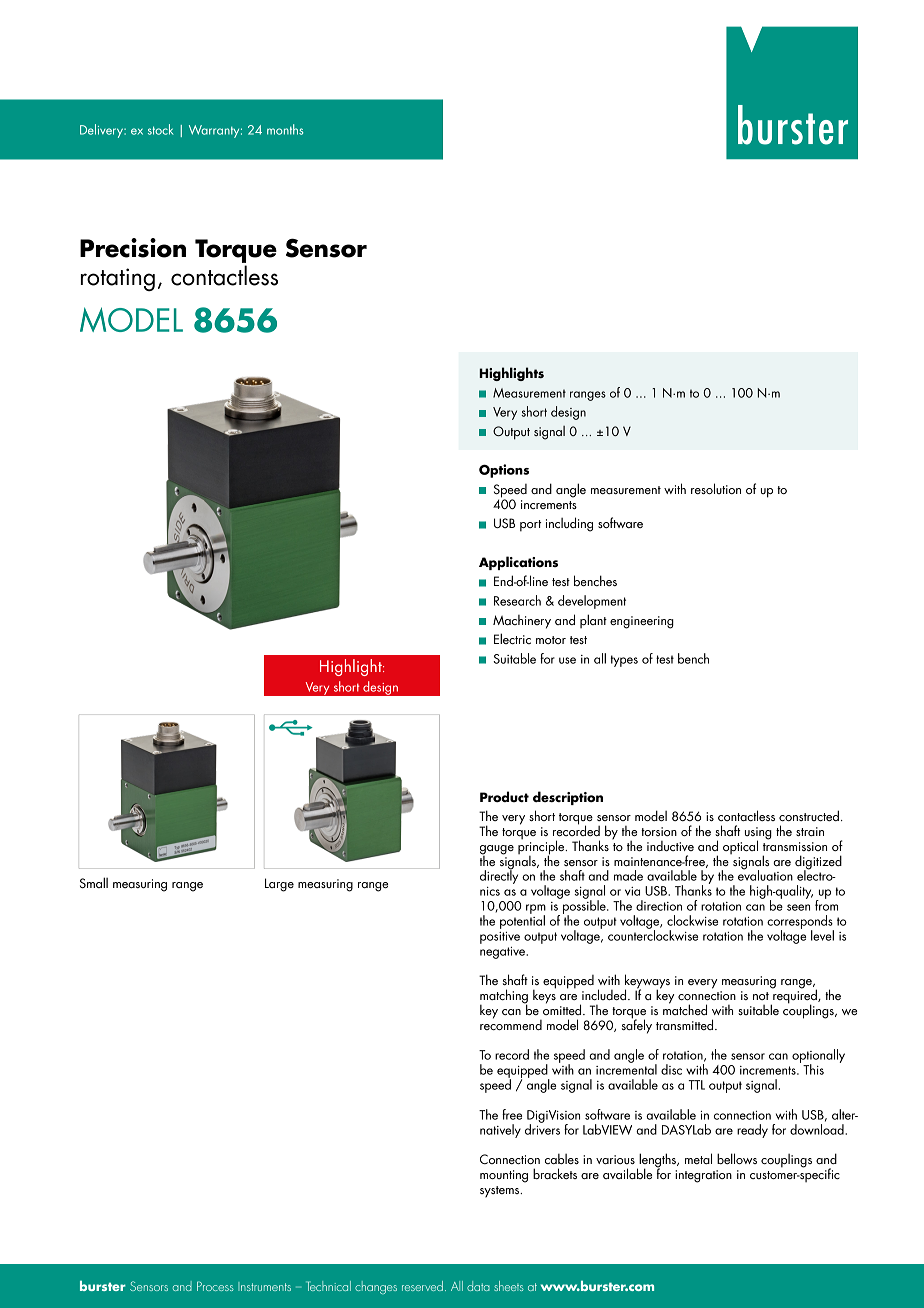  Describe the element at coordinates (530, 526) in the screenshot. I see `port` at that location.
